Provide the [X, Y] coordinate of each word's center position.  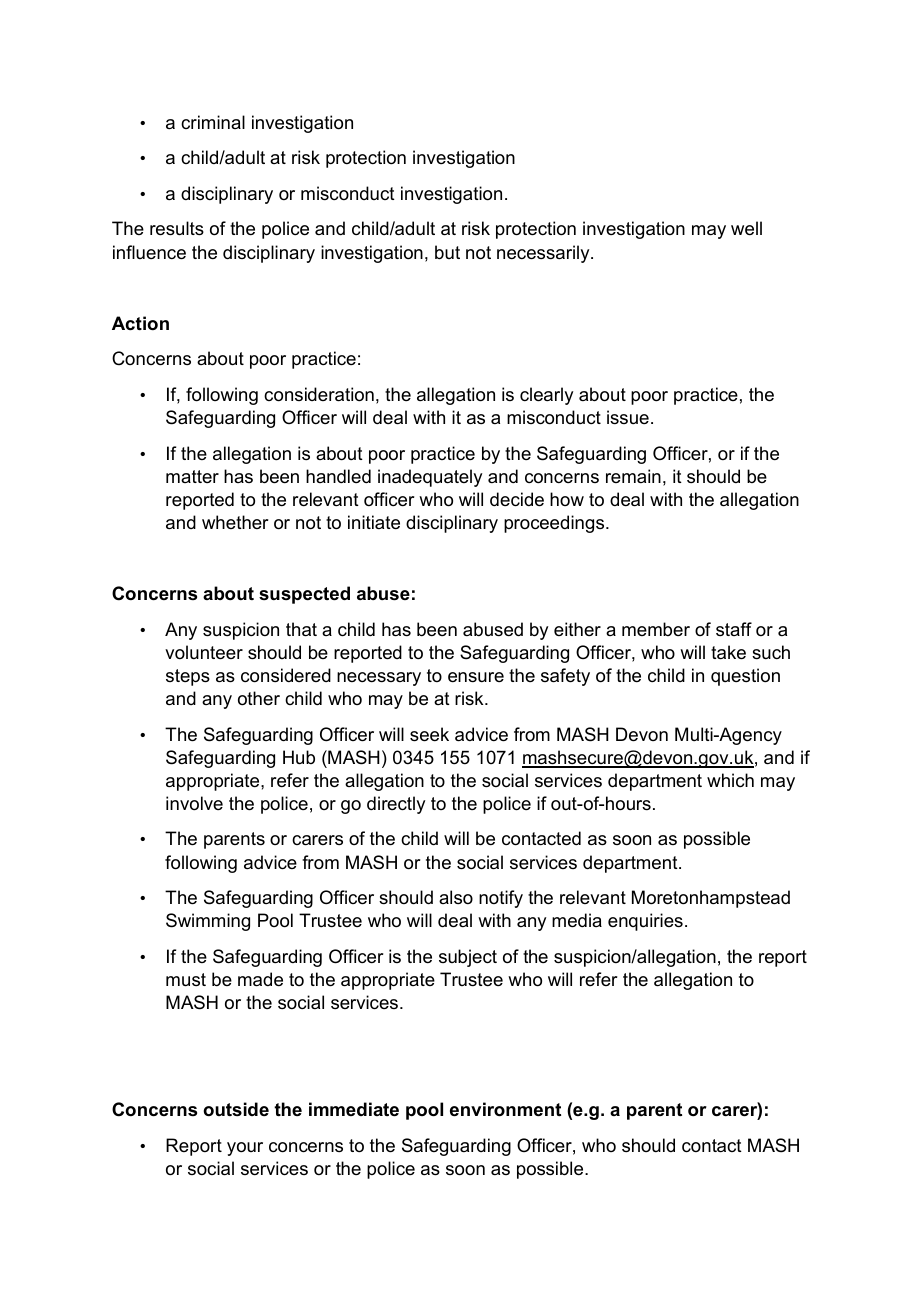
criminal [213, 122]
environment [505, 1109]
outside [236, 1109]
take [728, 652]
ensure [476, 677]
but [447, 252]
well [746, 228]
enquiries [645, 922]
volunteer [204, 652]
